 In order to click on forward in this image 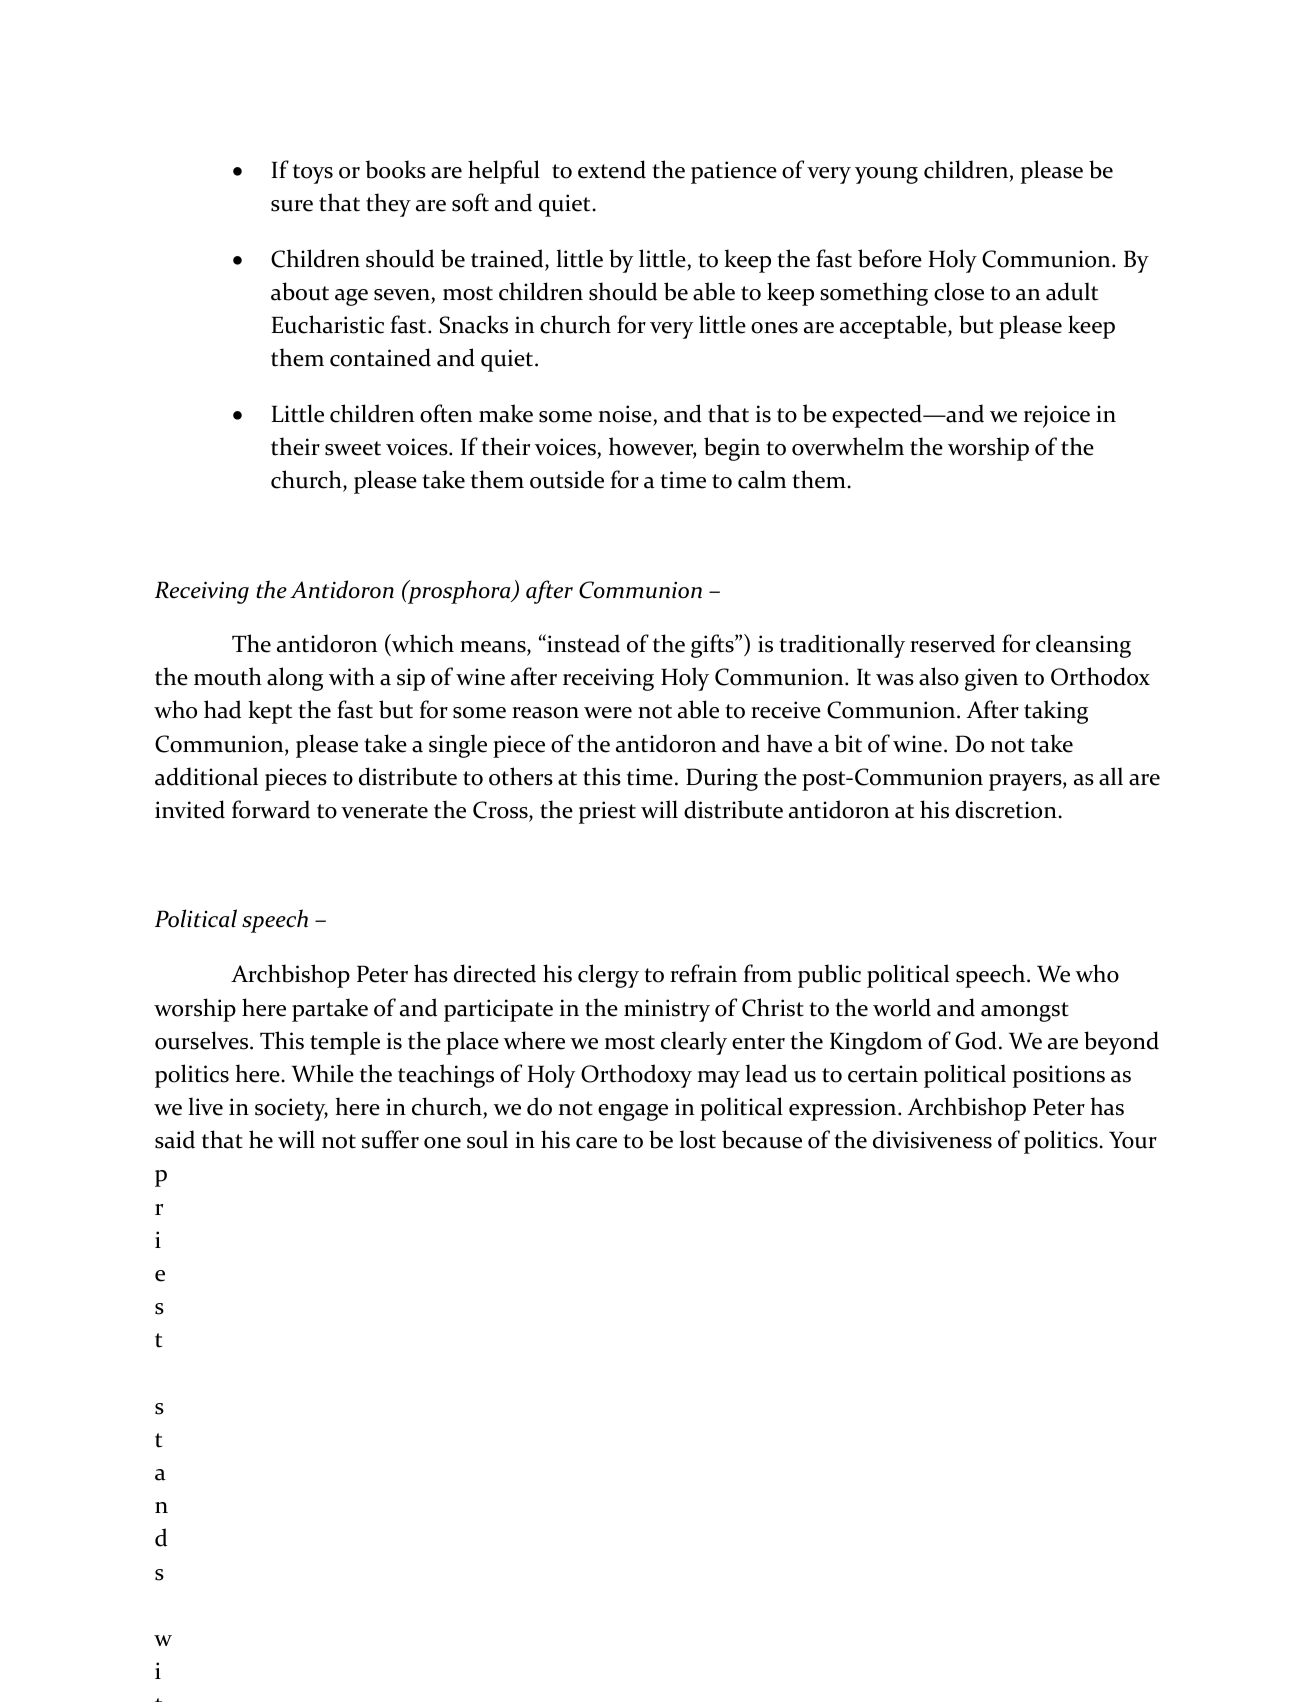, I will do `click(271, 809)`.
